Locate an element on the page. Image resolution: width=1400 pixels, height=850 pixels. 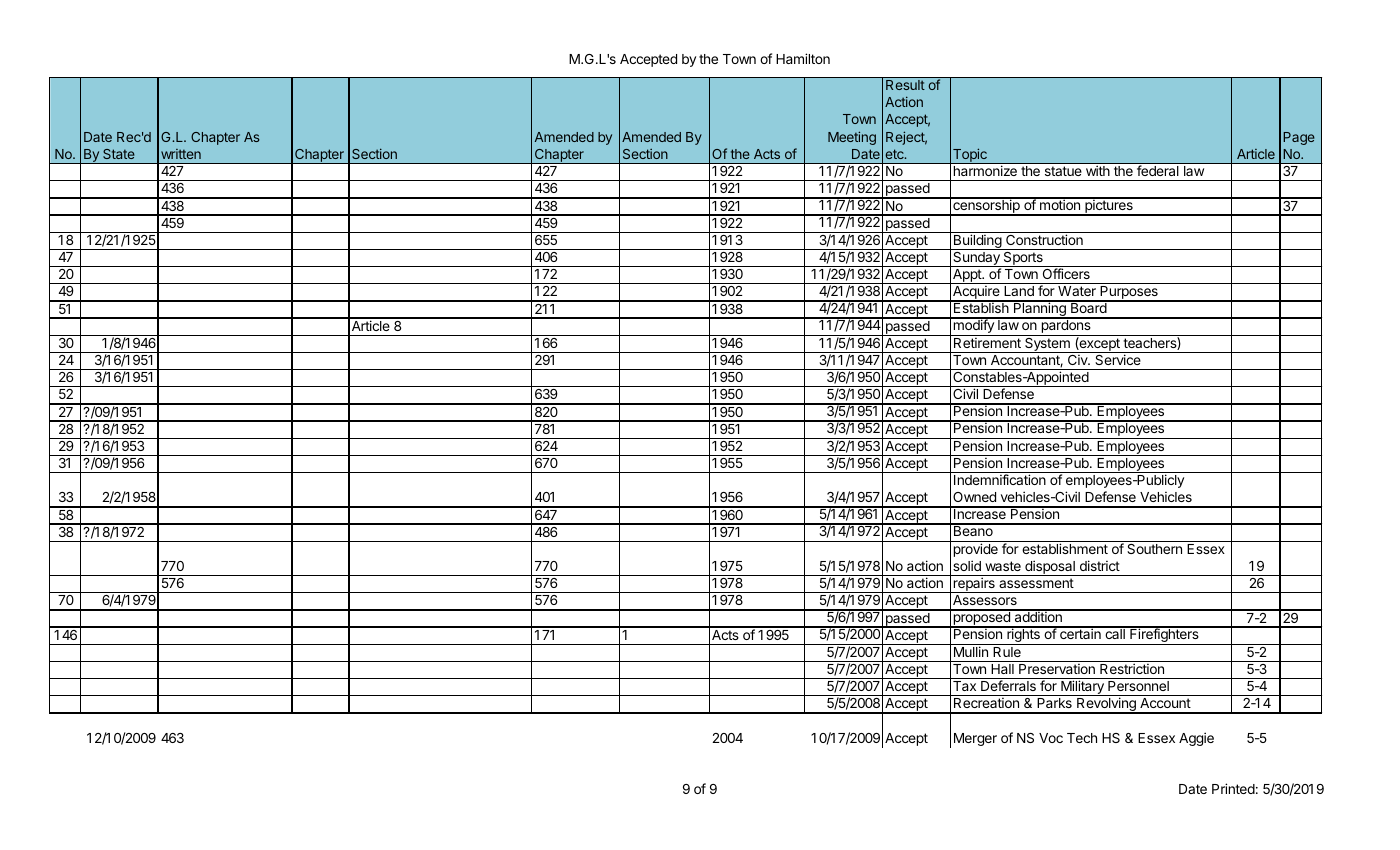
written is located at coordinates (181, 154).
